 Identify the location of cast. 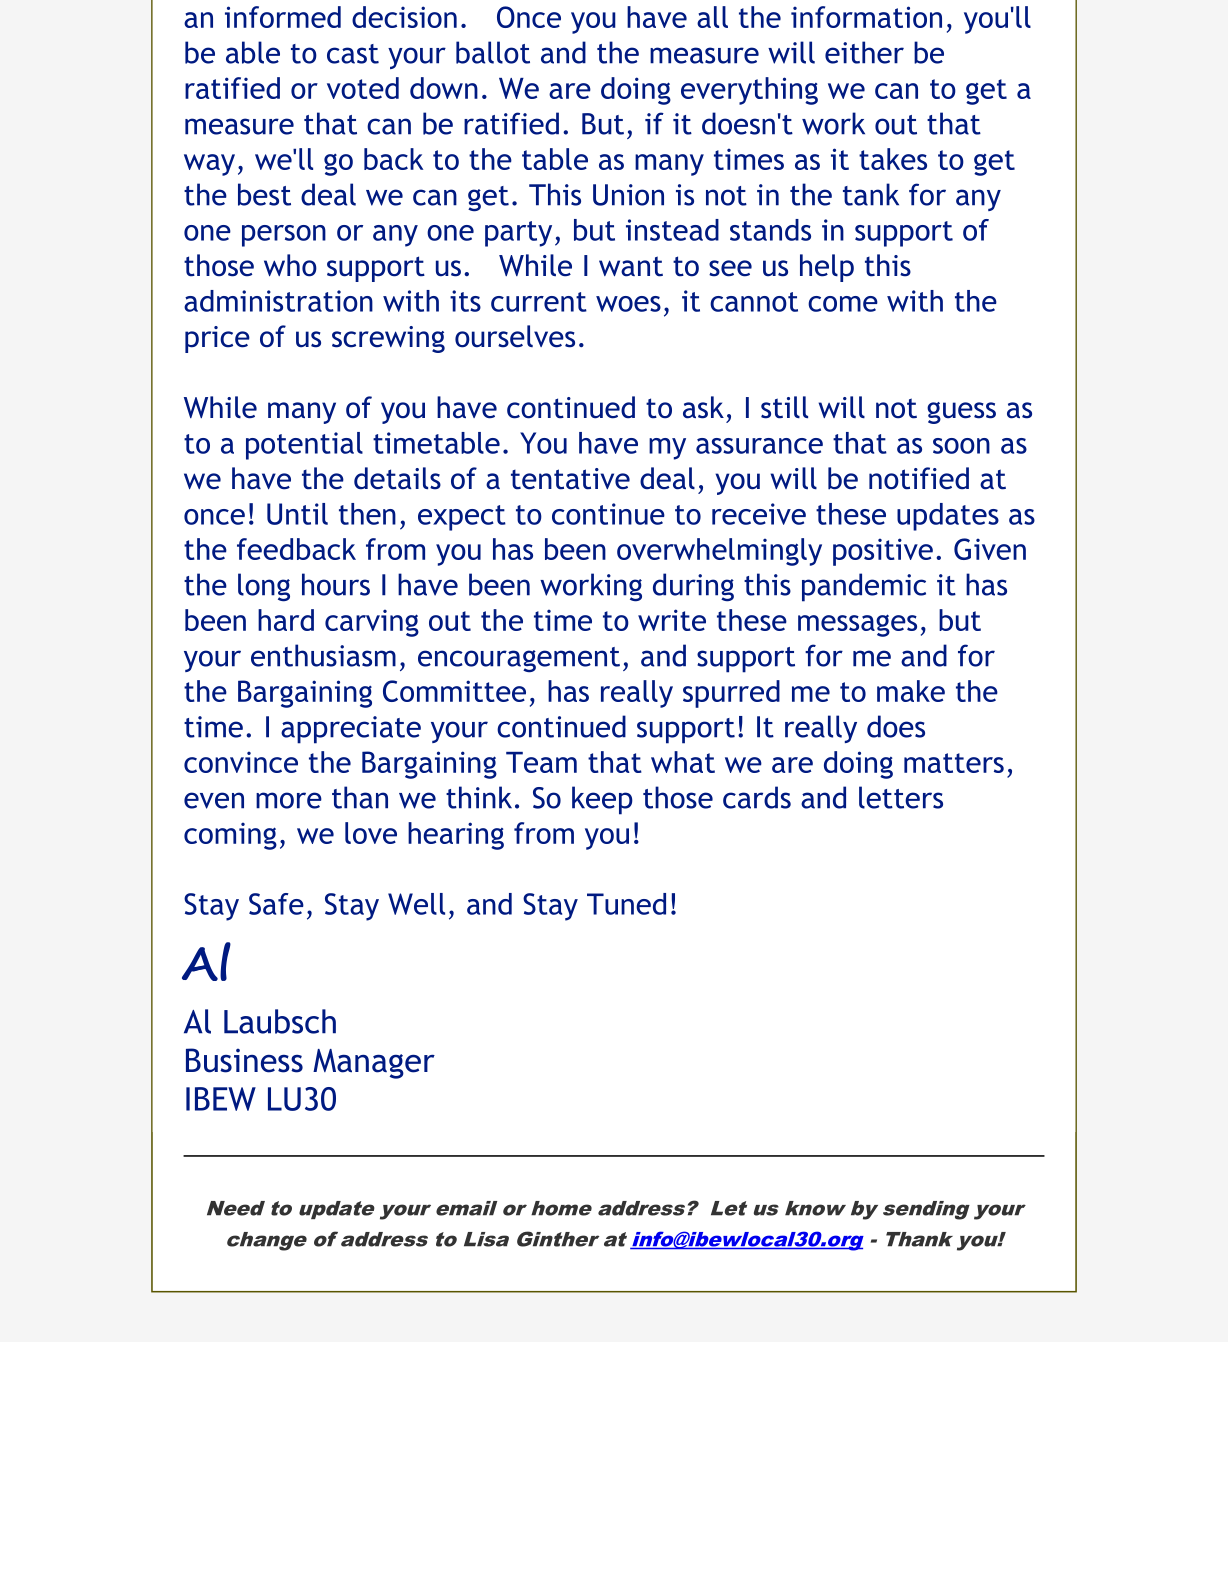
(353, 54).
